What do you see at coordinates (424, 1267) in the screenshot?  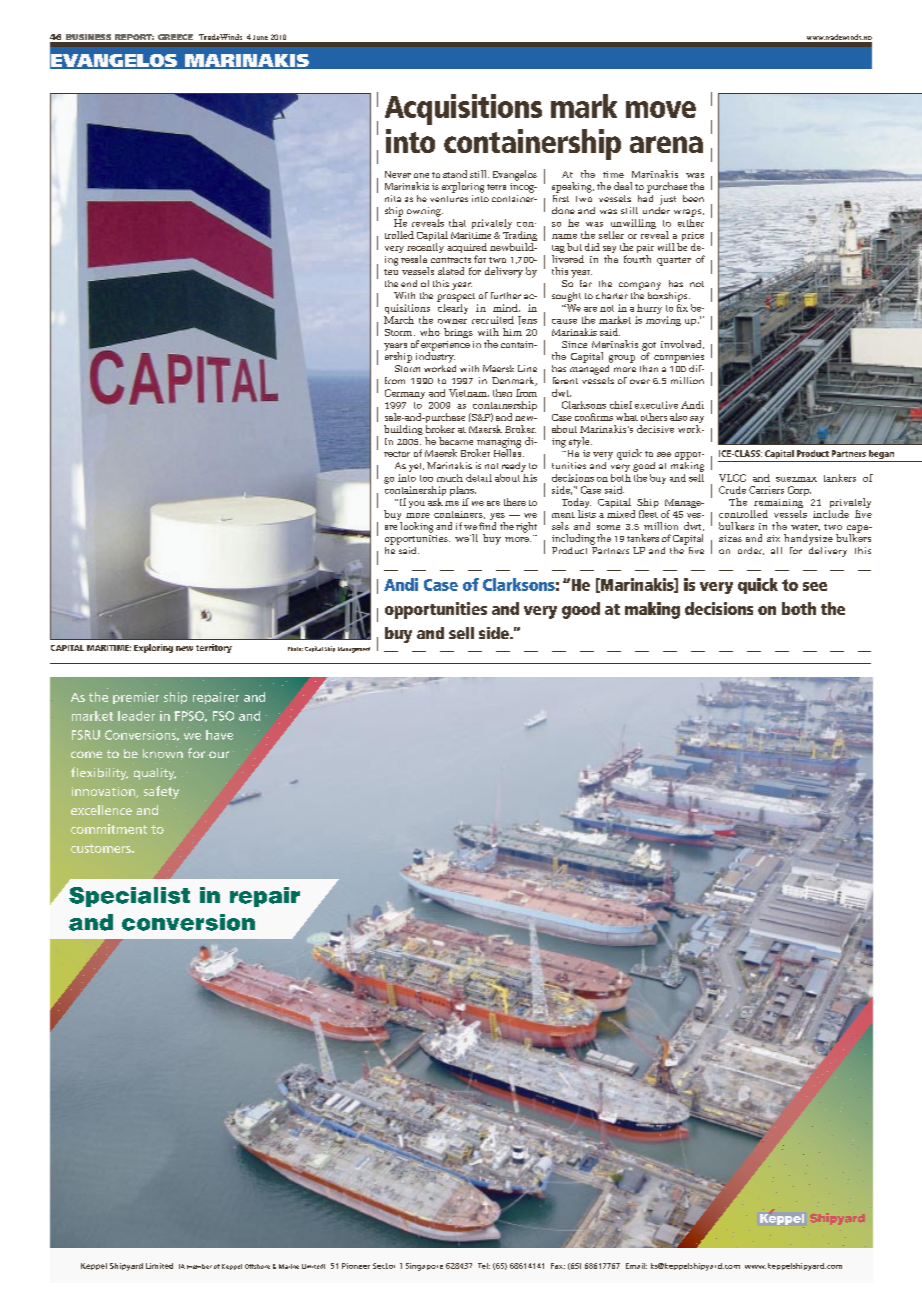 I see `Singapore` at bounding box center [424, 1267].
